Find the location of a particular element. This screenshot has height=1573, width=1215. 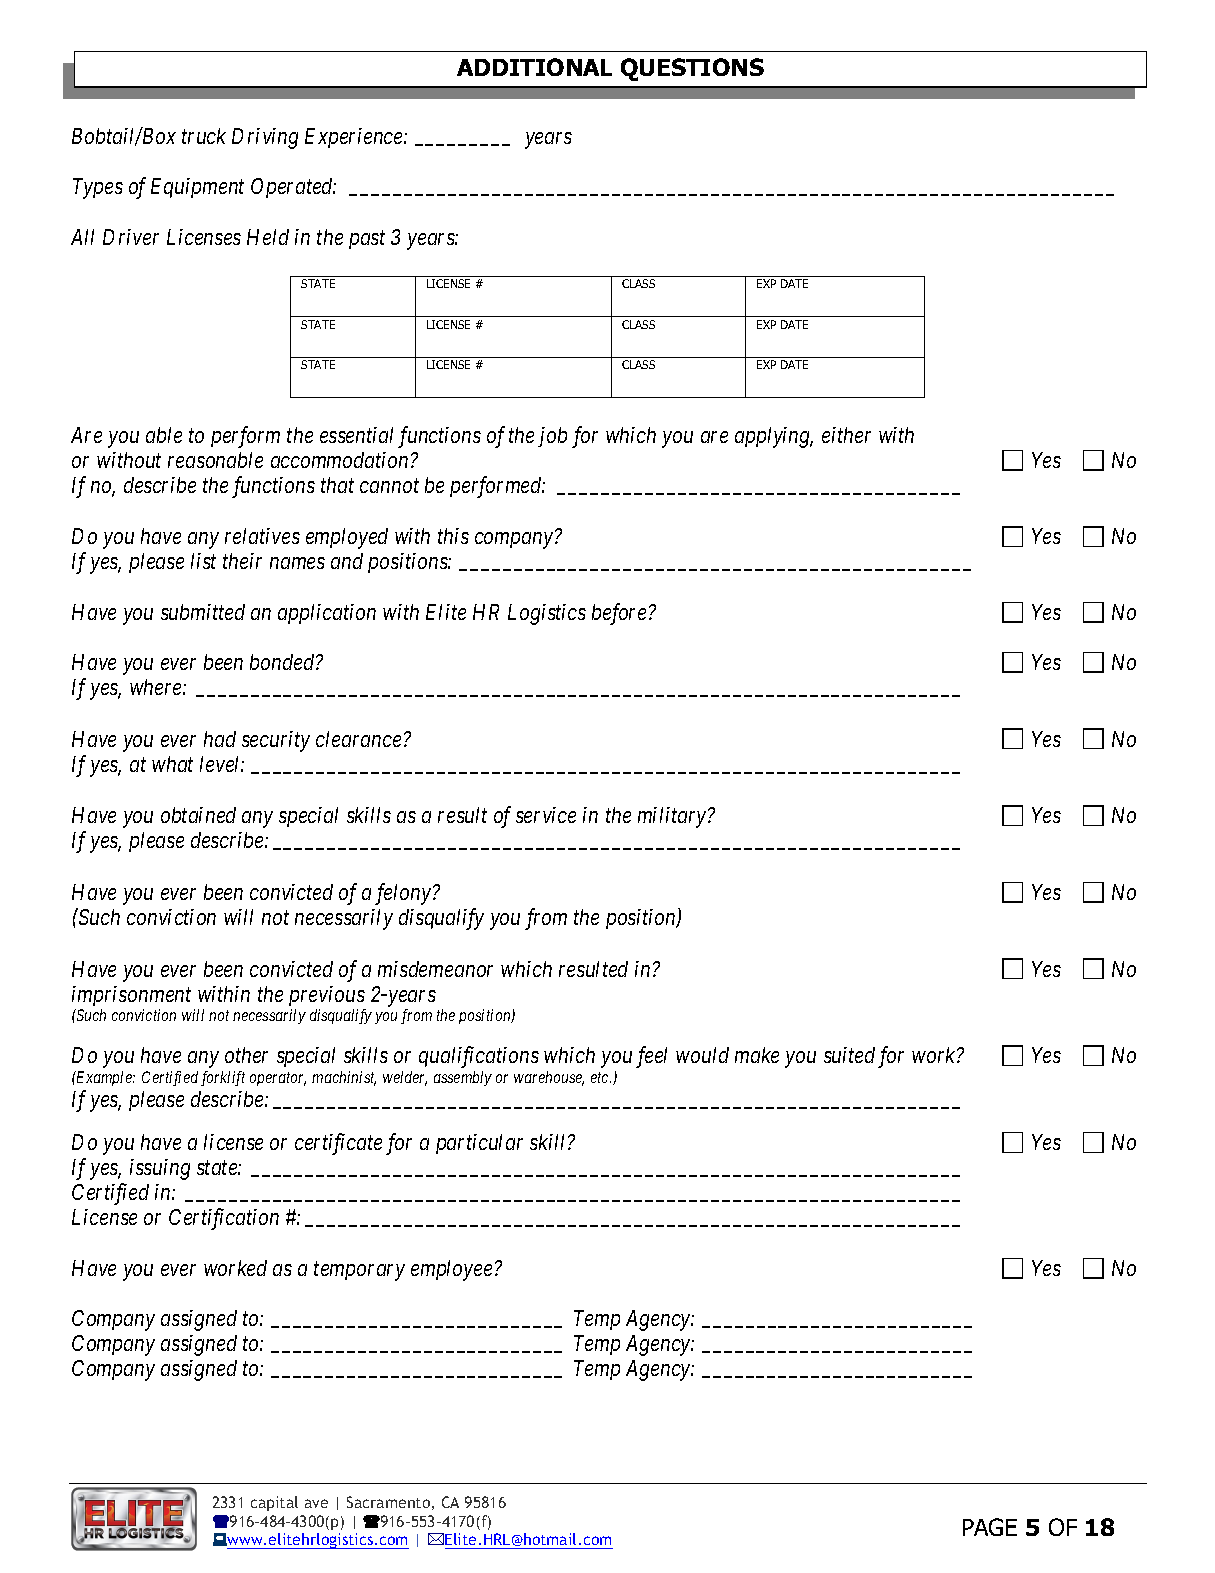

issuing is located at coordinates (160, 1169).
